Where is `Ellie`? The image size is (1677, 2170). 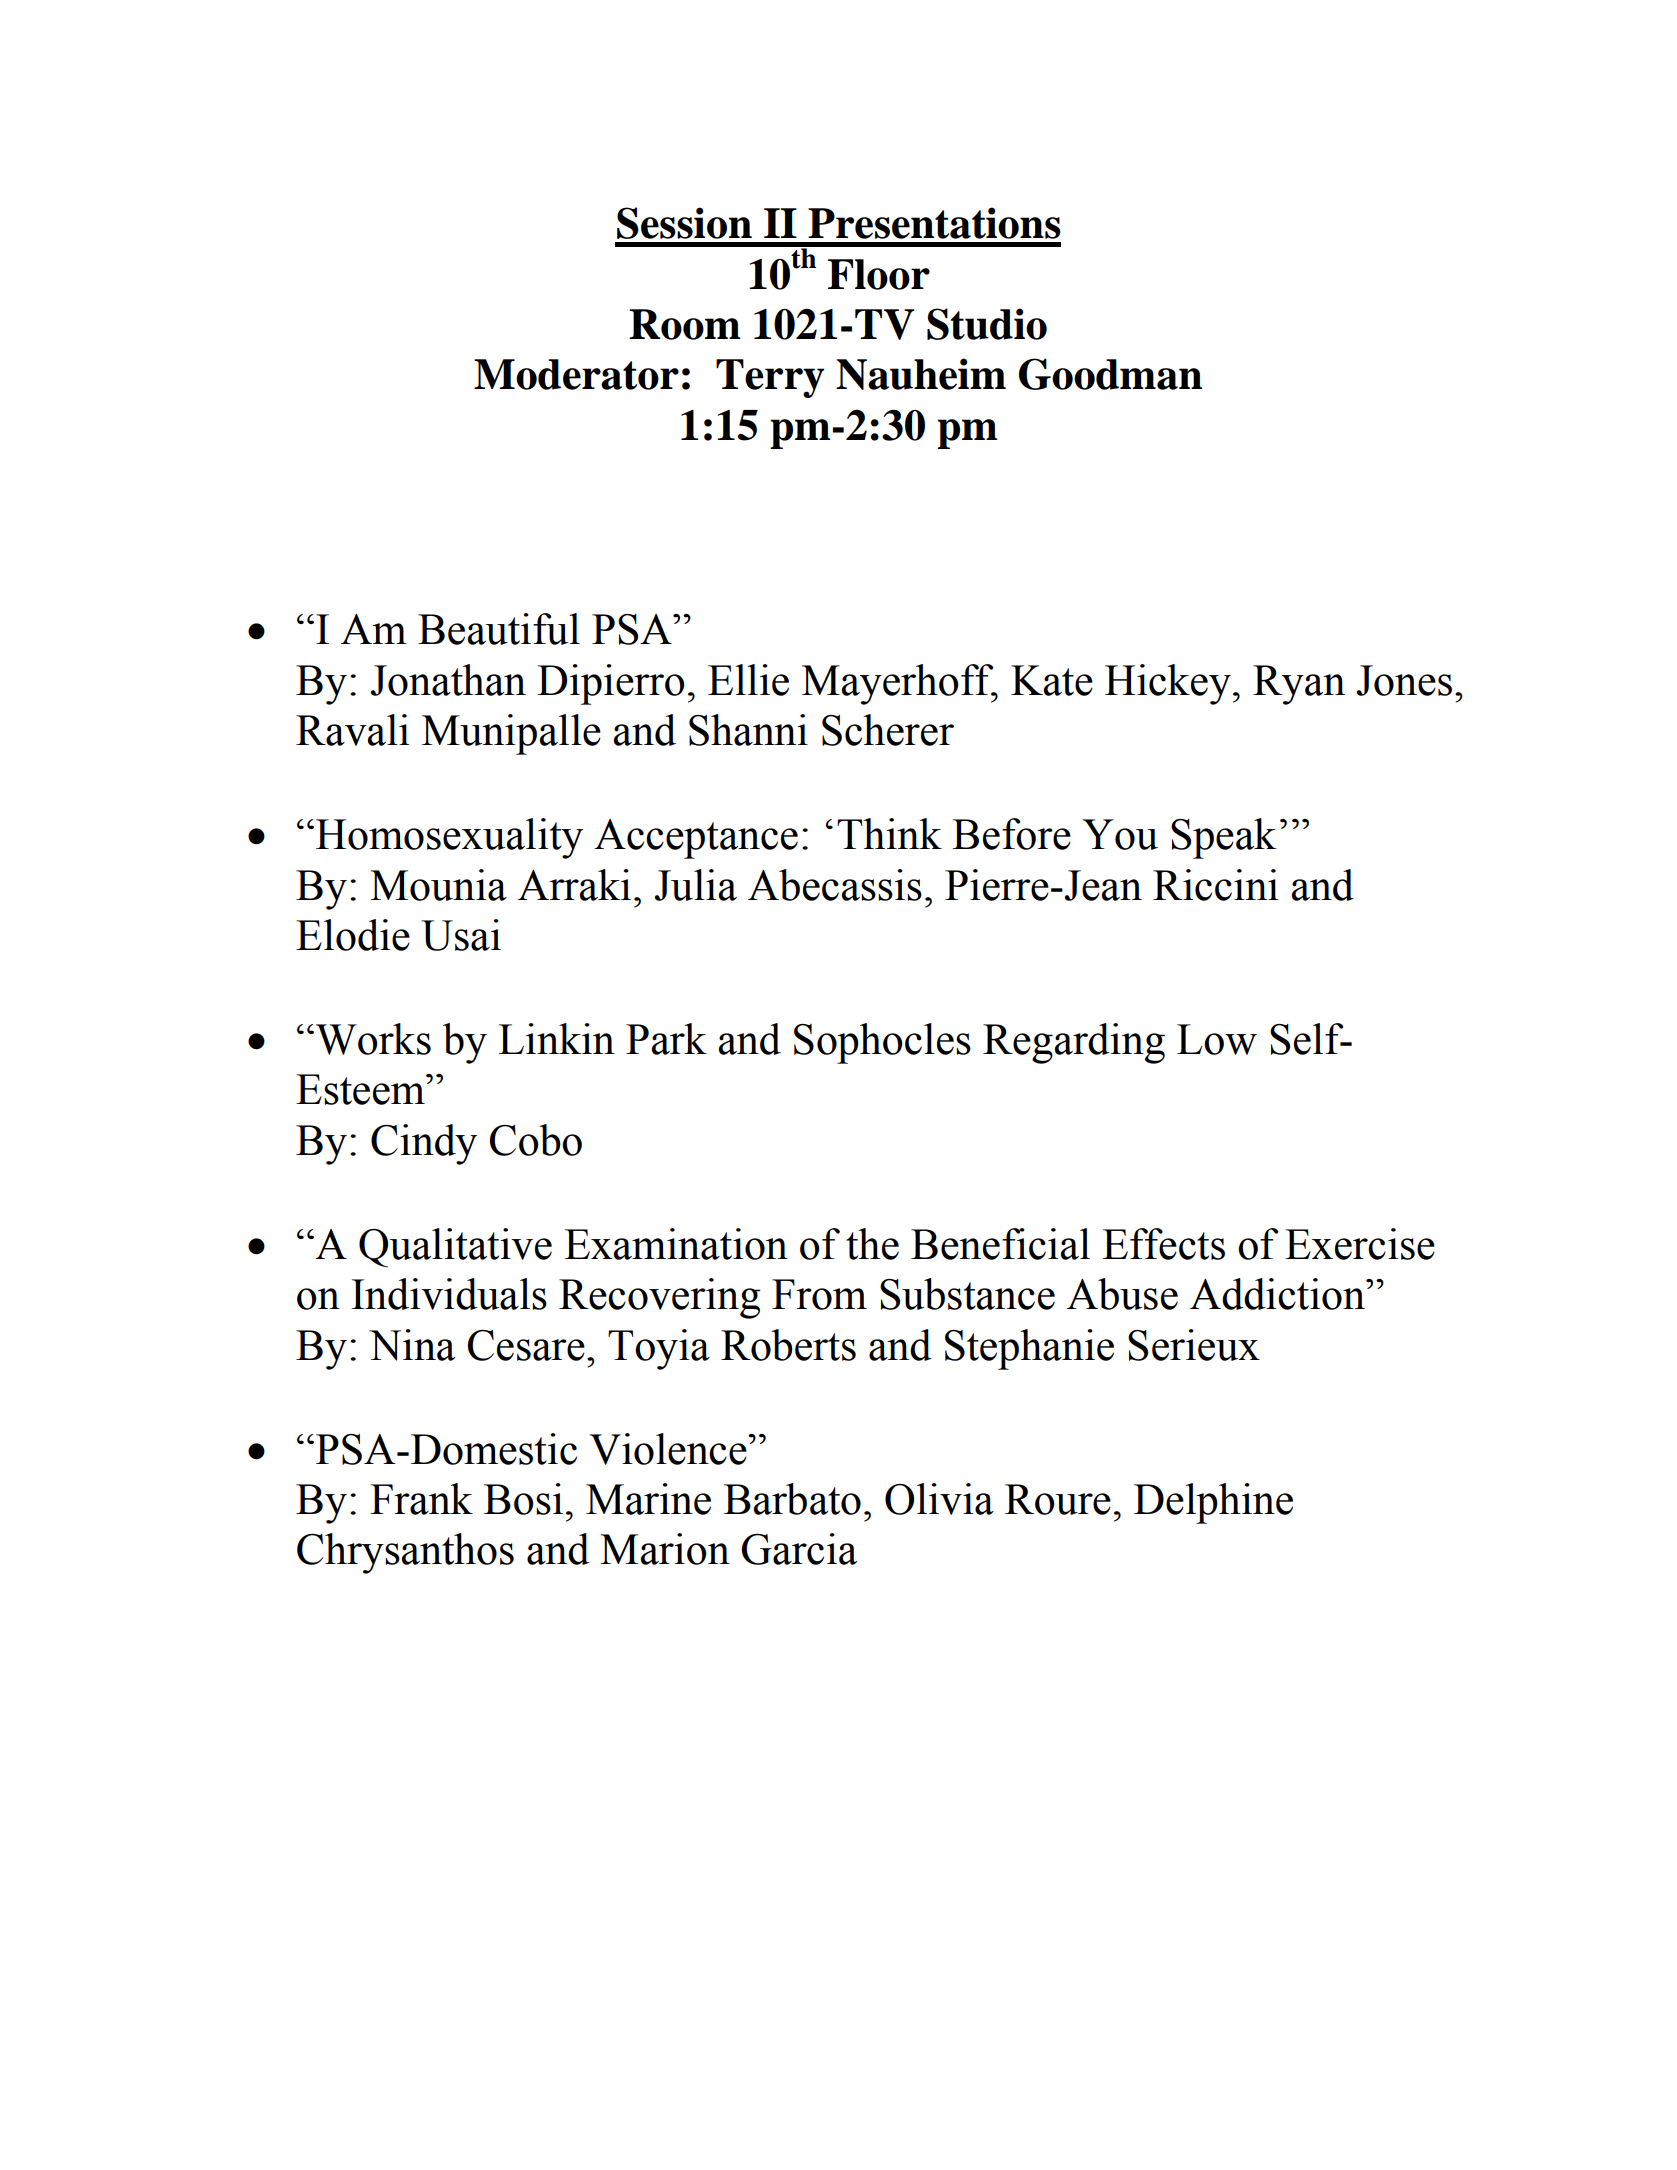
Ellie is located at coordinates (748, 680).
